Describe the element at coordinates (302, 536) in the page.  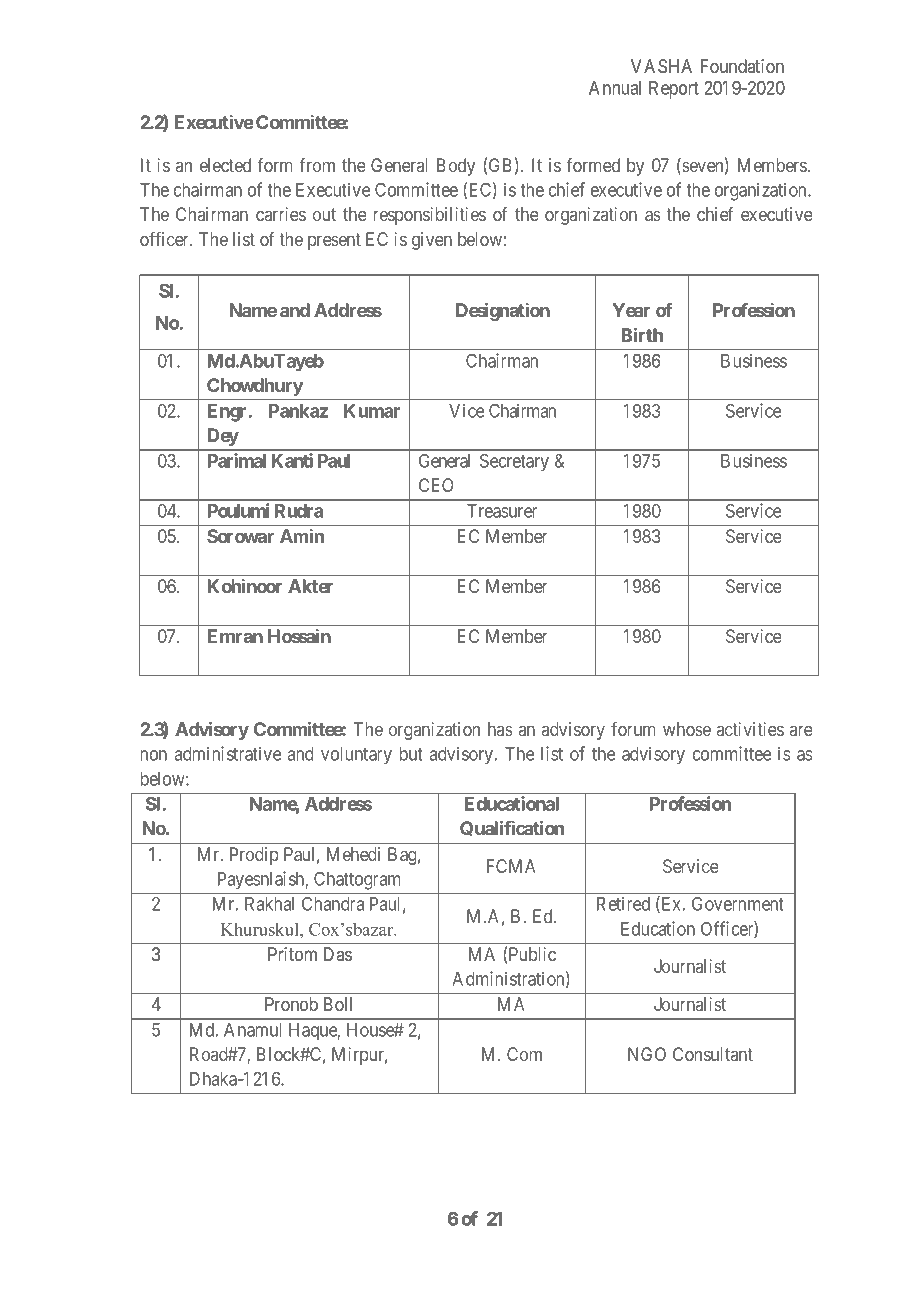
I see `Amin` at that location.
